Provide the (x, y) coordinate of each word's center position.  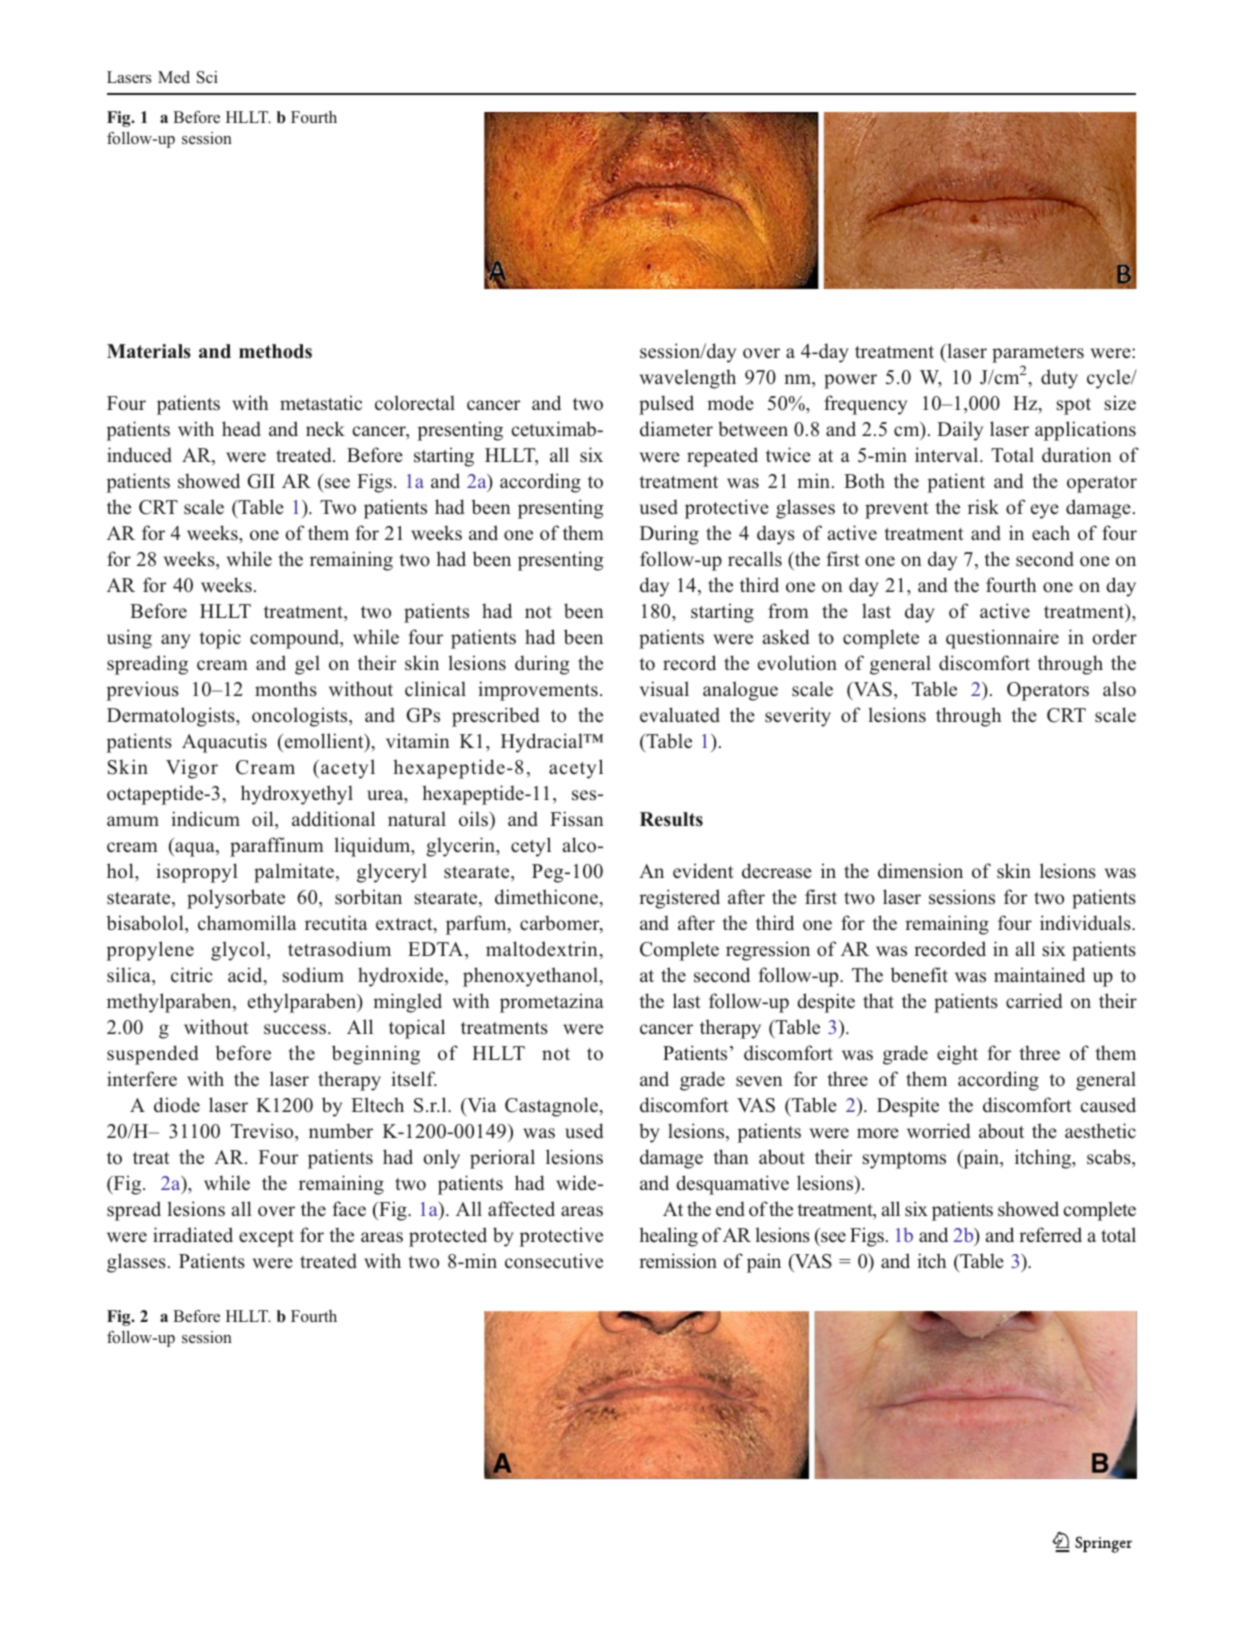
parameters (1038, 354)
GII (261, 481)
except (266, 1238)
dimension (920, 871)
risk (983, 507)
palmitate (294, 873)
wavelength (688, 379)
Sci (207, 77)
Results (671, 819)
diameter (676, 429)
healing (668, 1237)
